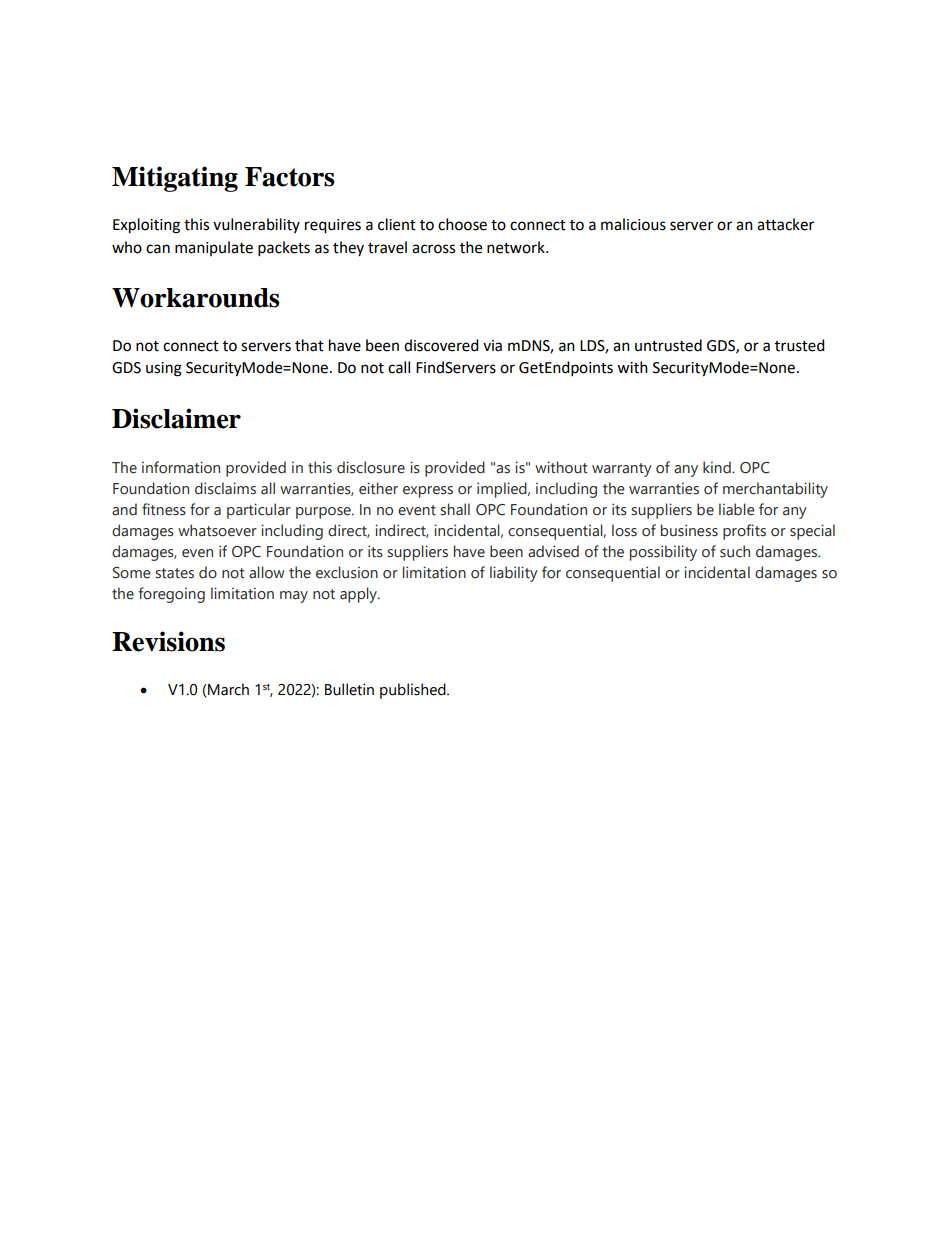  What do you see at coordinates (718, 467) in the document?
I see `kind` at bounding box center [718, 467].
